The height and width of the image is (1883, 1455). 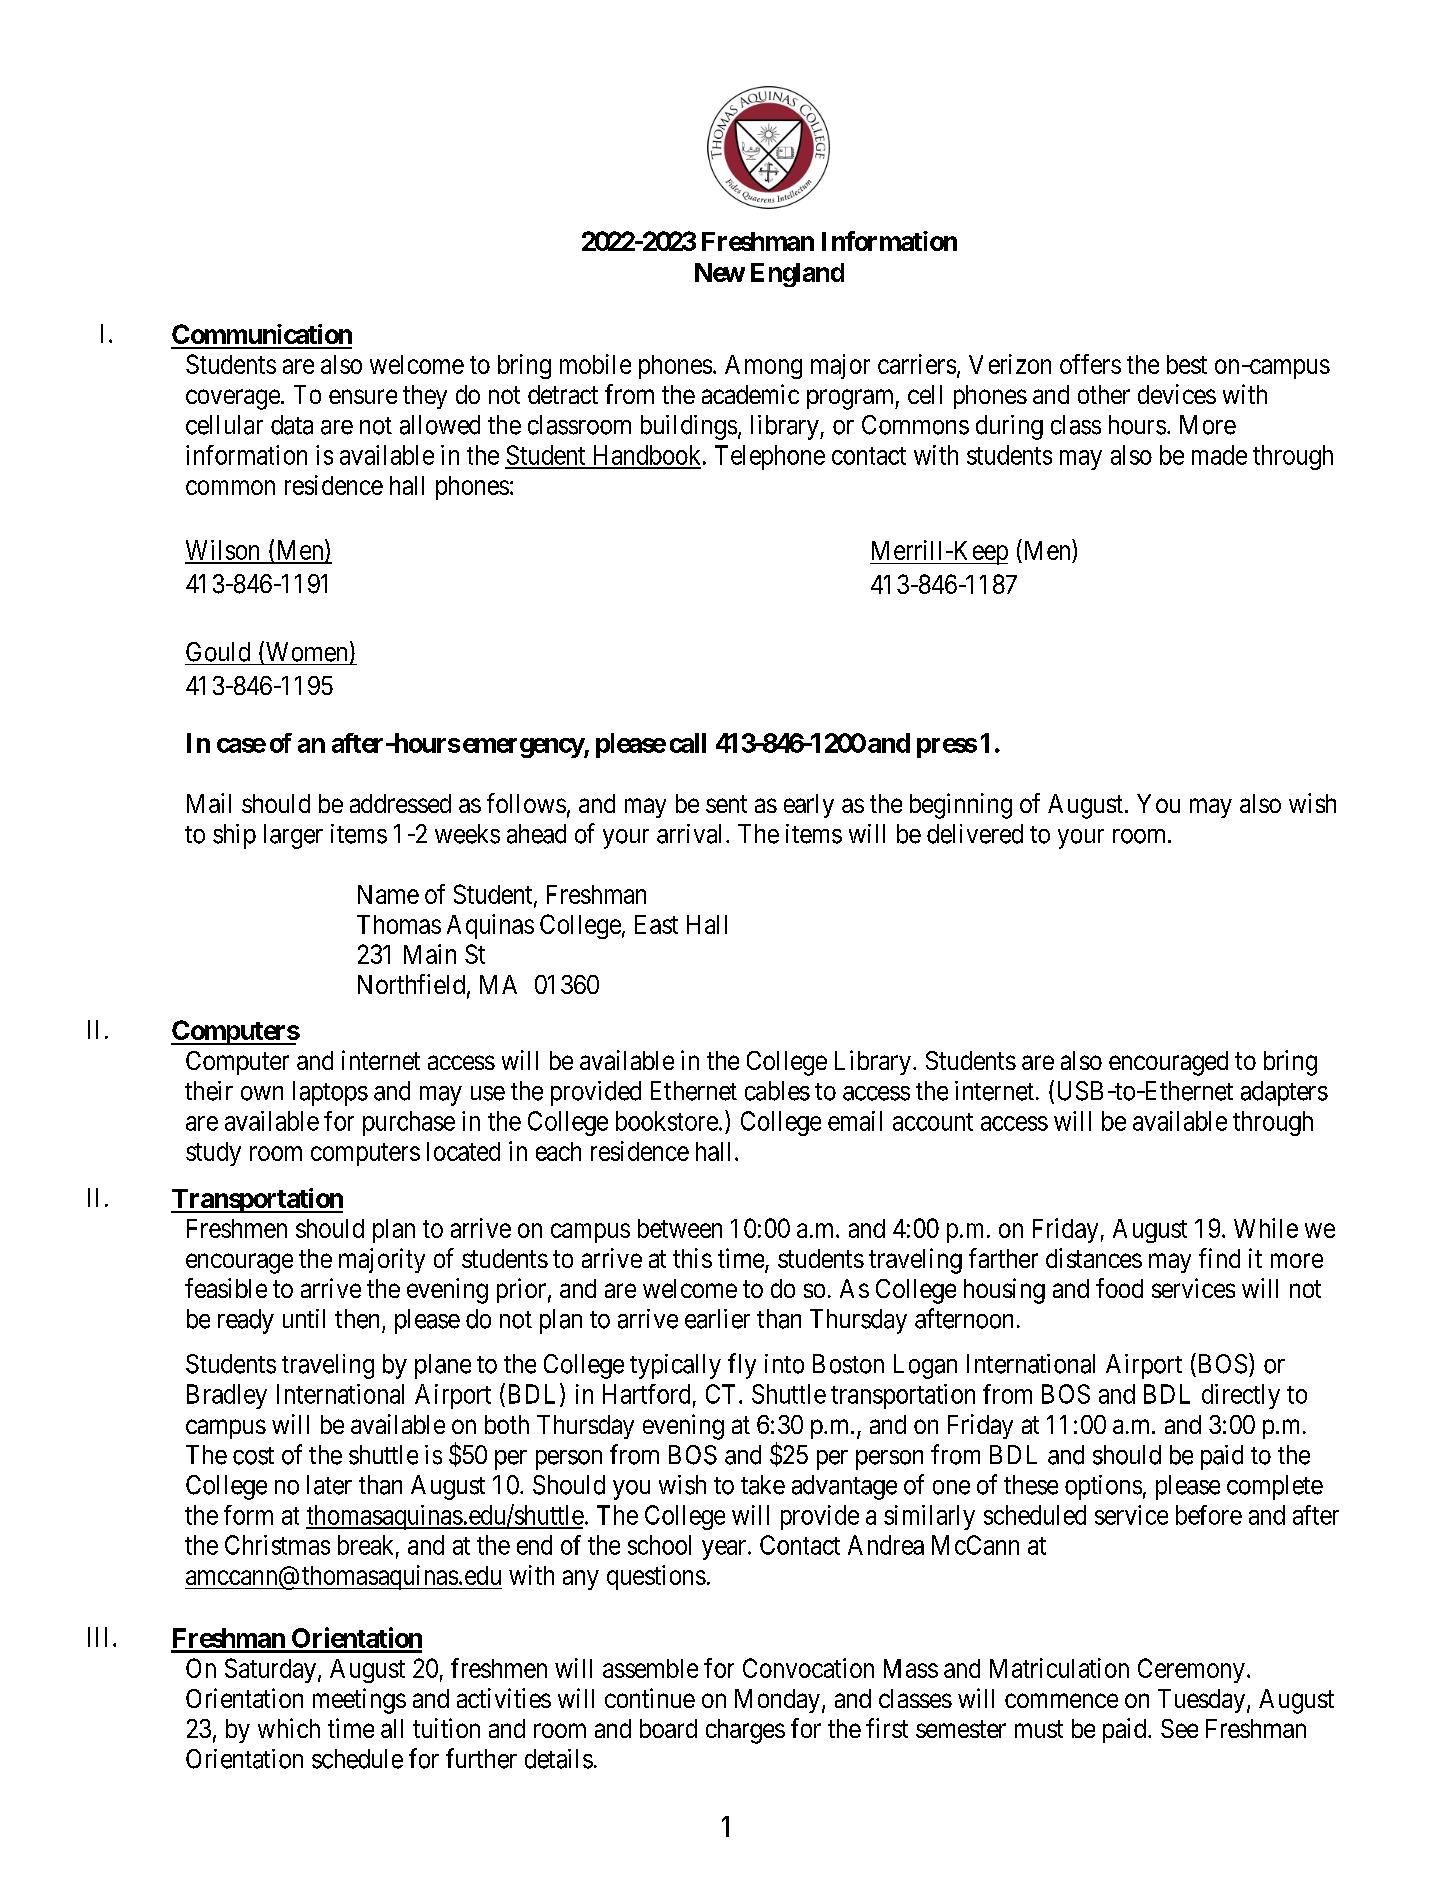 I want to click on Among, so click(x=763, y=367).
